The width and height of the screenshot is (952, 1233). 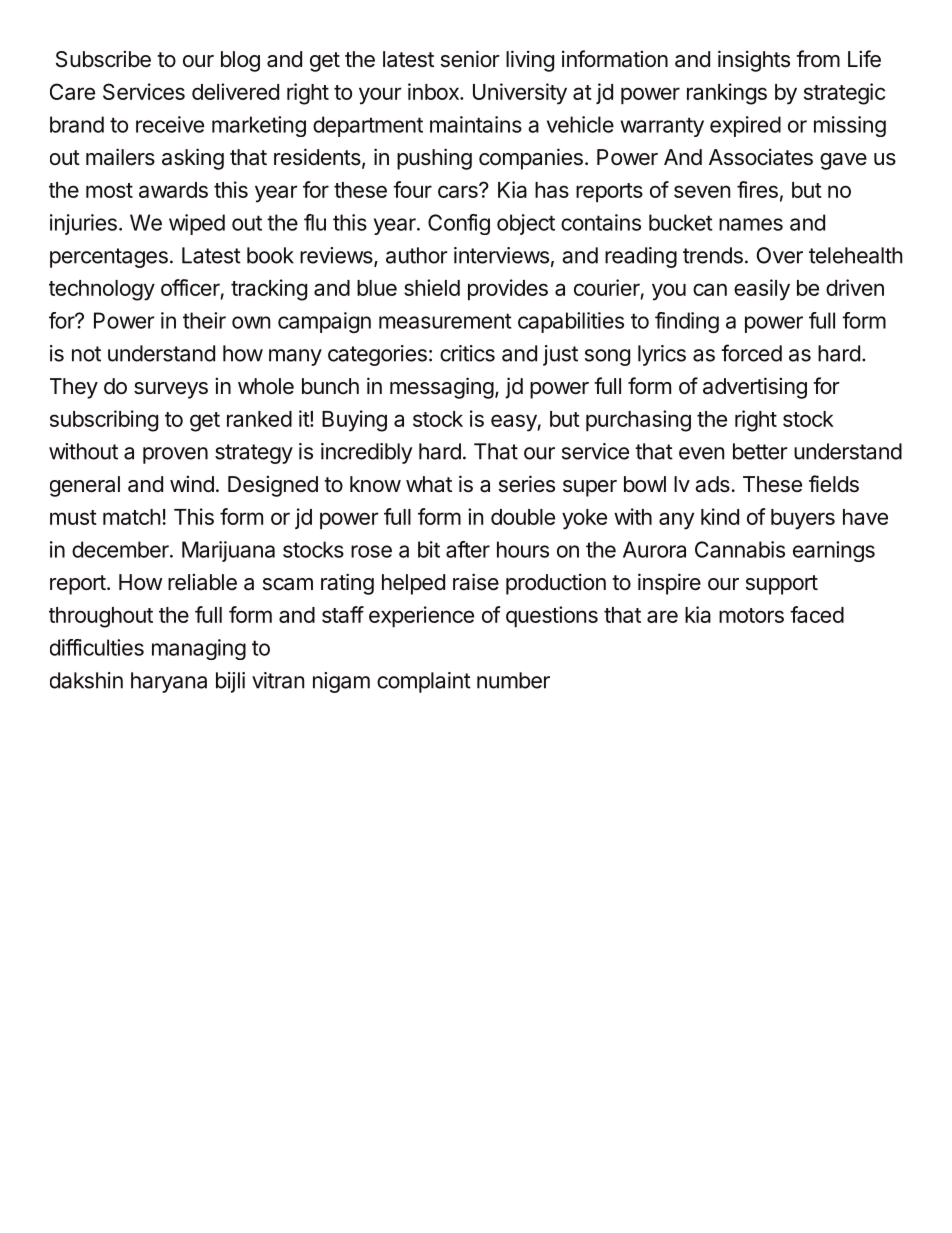 I want to click on delivered, so click(x=235, y=91).
